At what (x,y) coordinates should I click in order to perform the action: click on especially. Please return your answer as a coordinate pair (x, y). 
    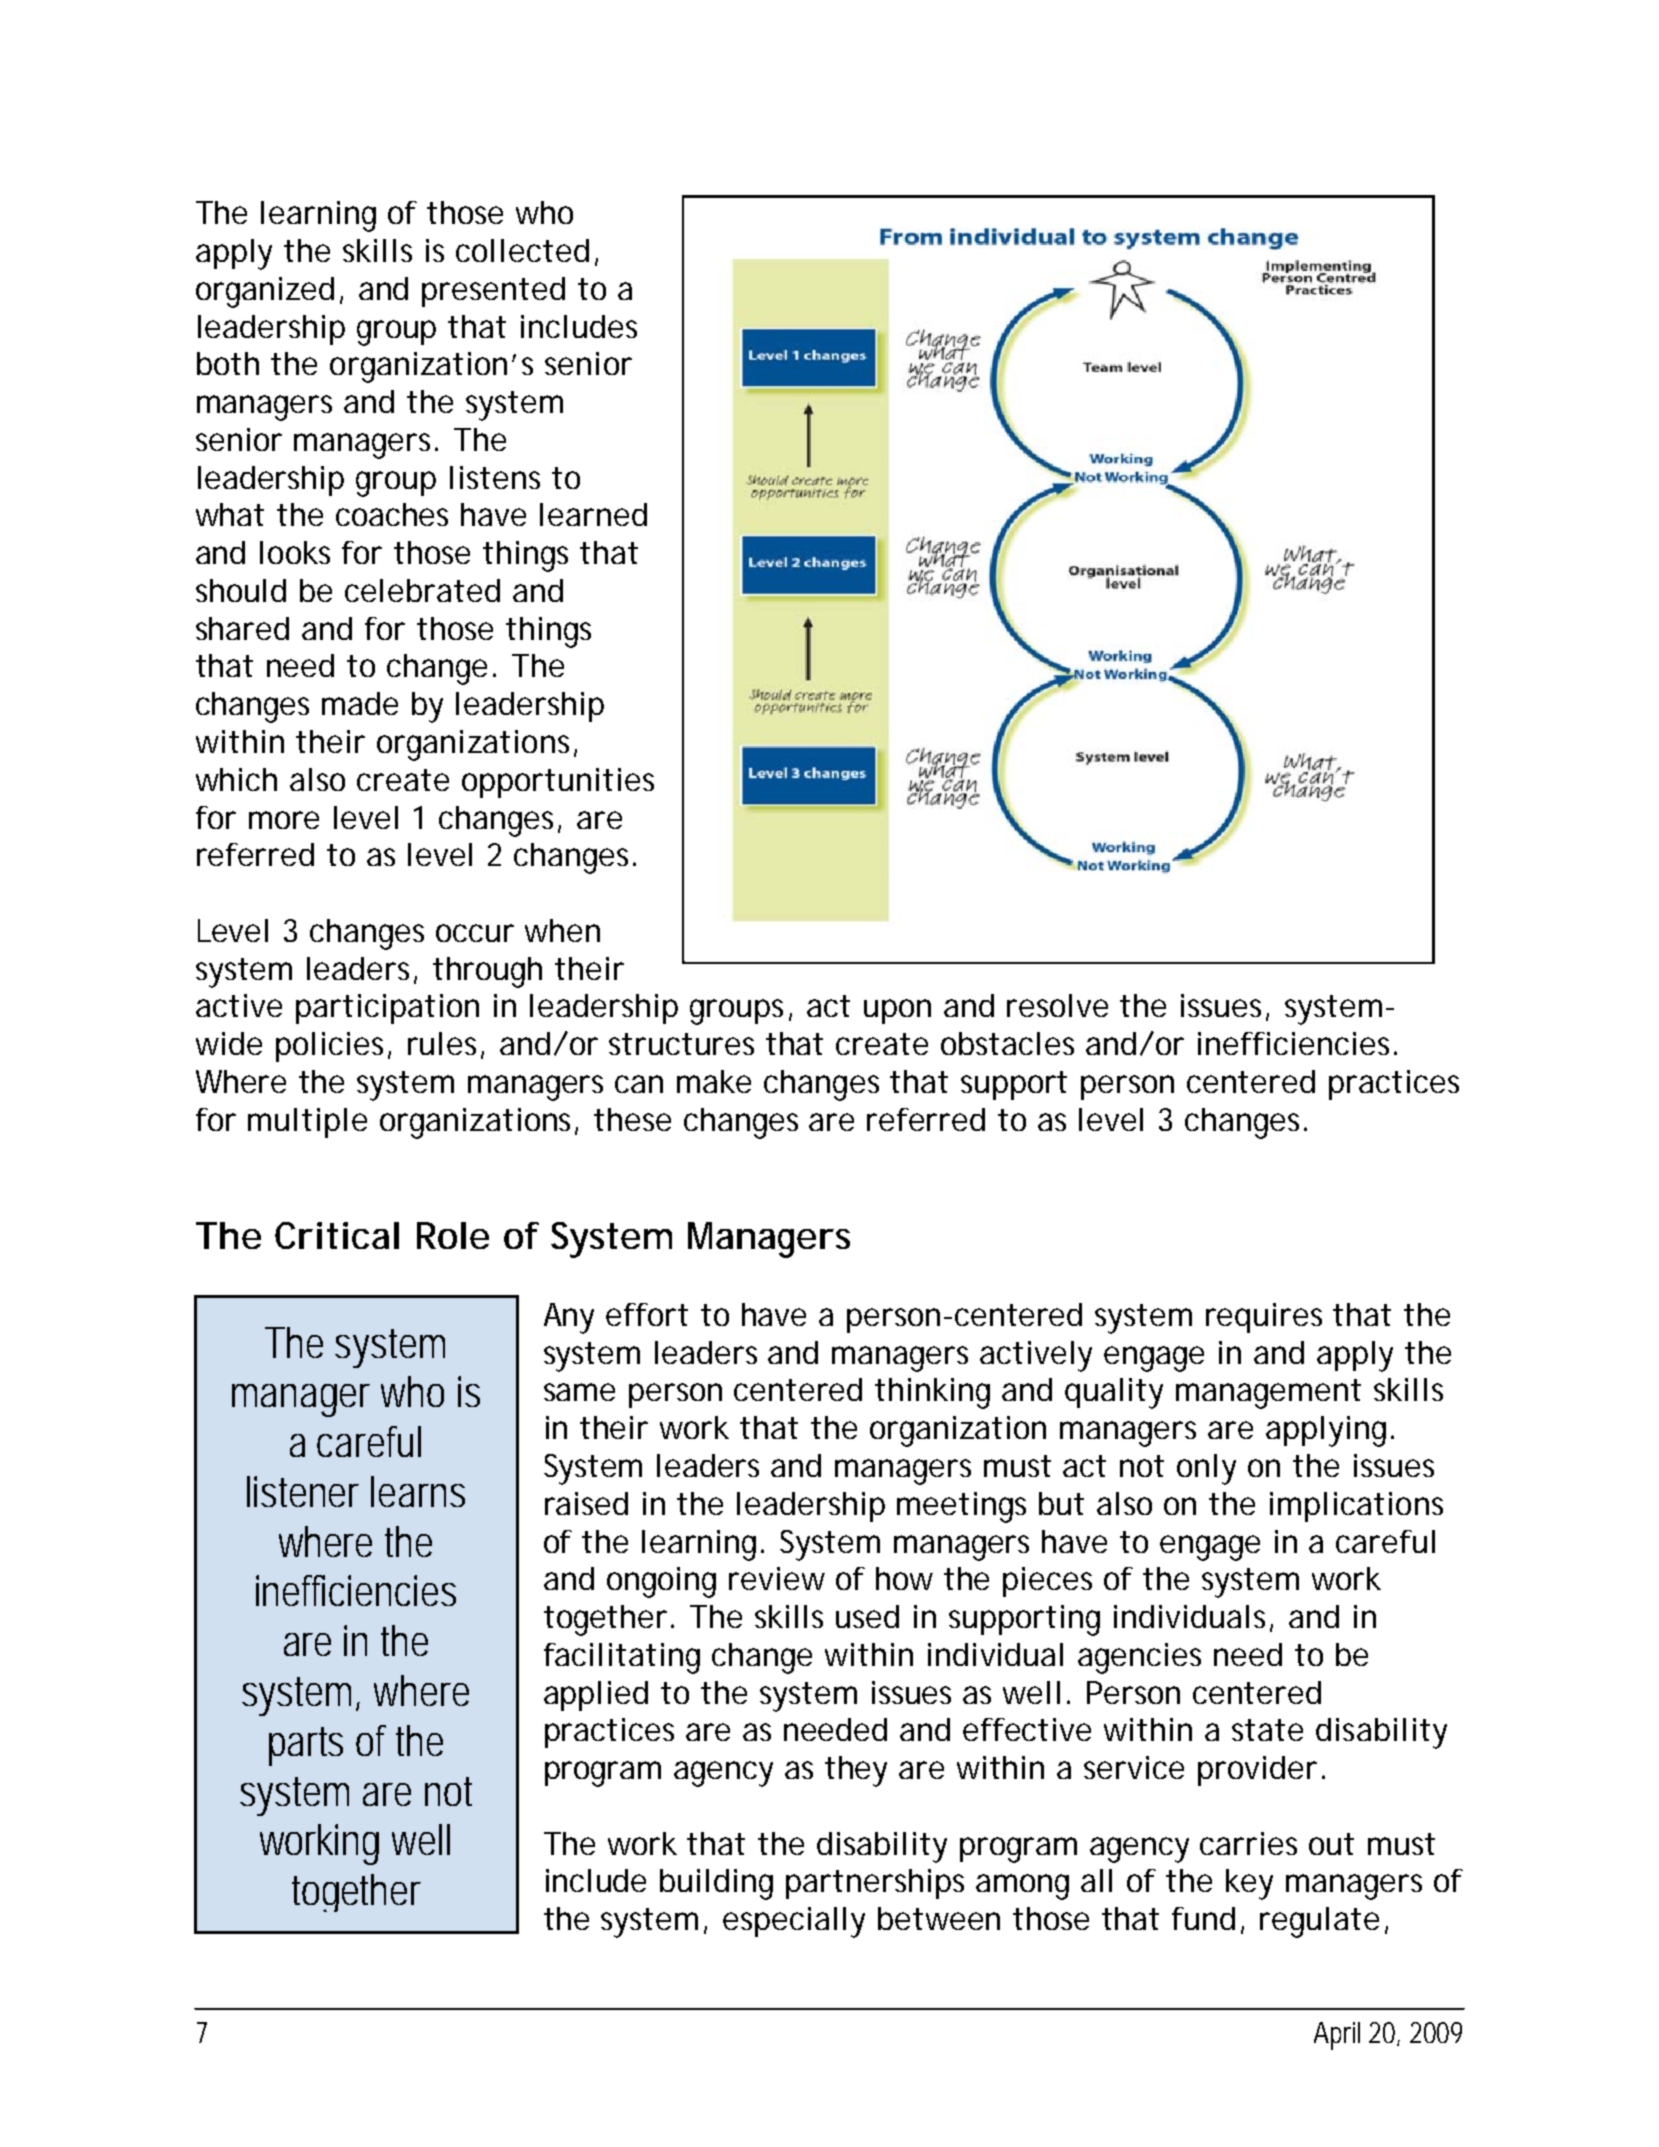
    Looking at the image, I should click on (794, 1922).
